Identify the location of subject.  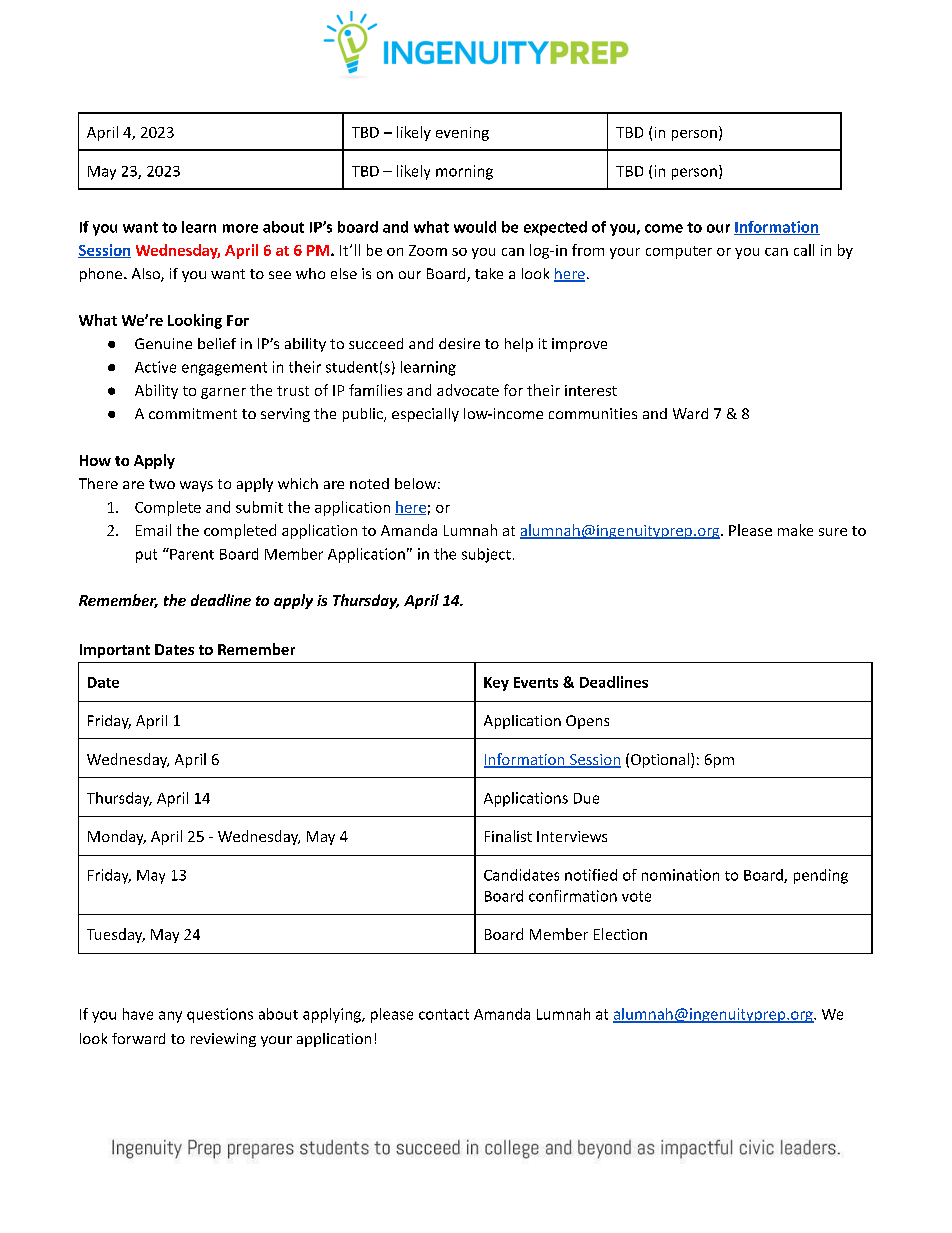
(486, 555).
